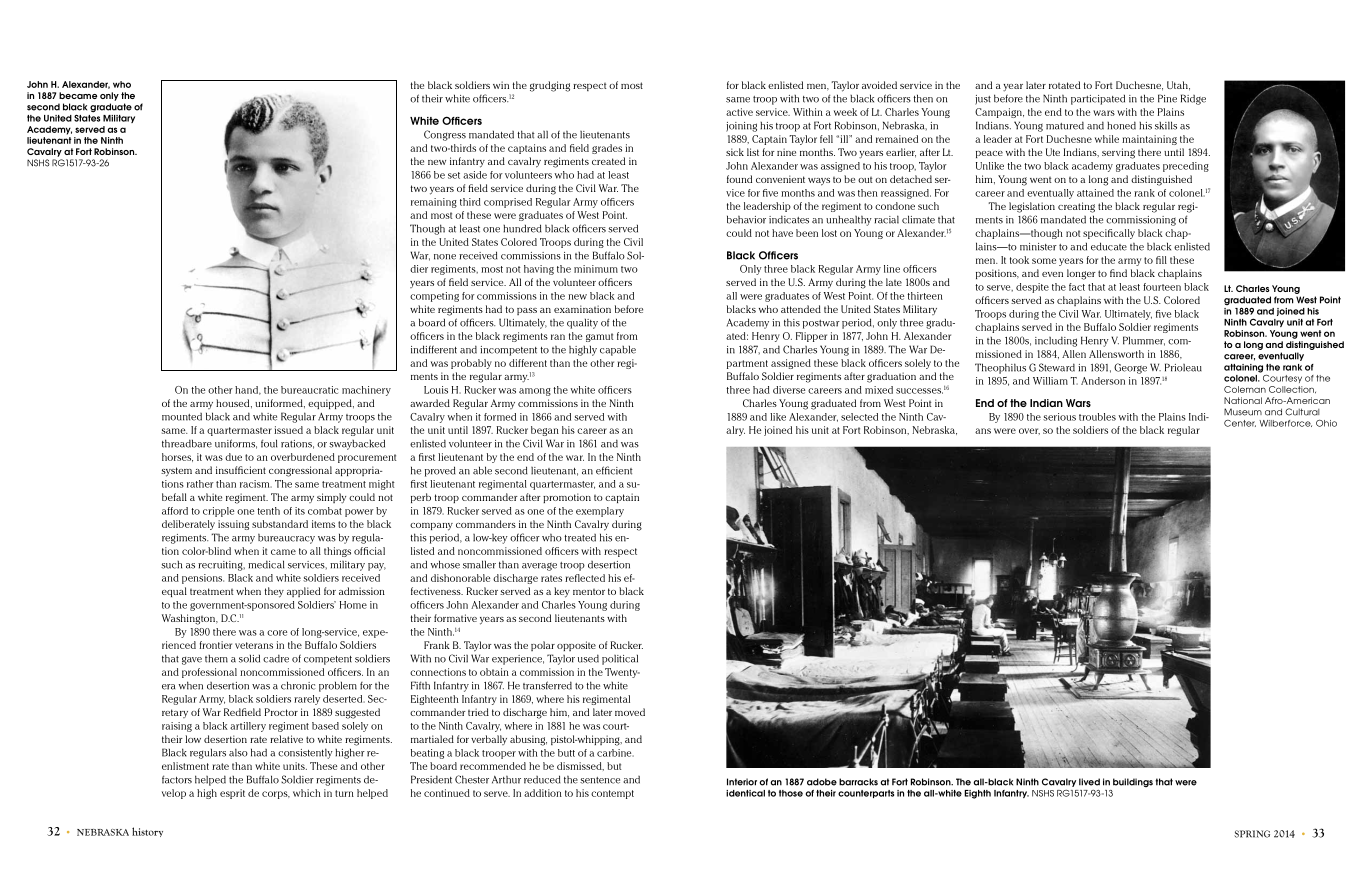  Describe the element at coordinates (1252, 834) in the screenshot. I see `spring` at that location.
